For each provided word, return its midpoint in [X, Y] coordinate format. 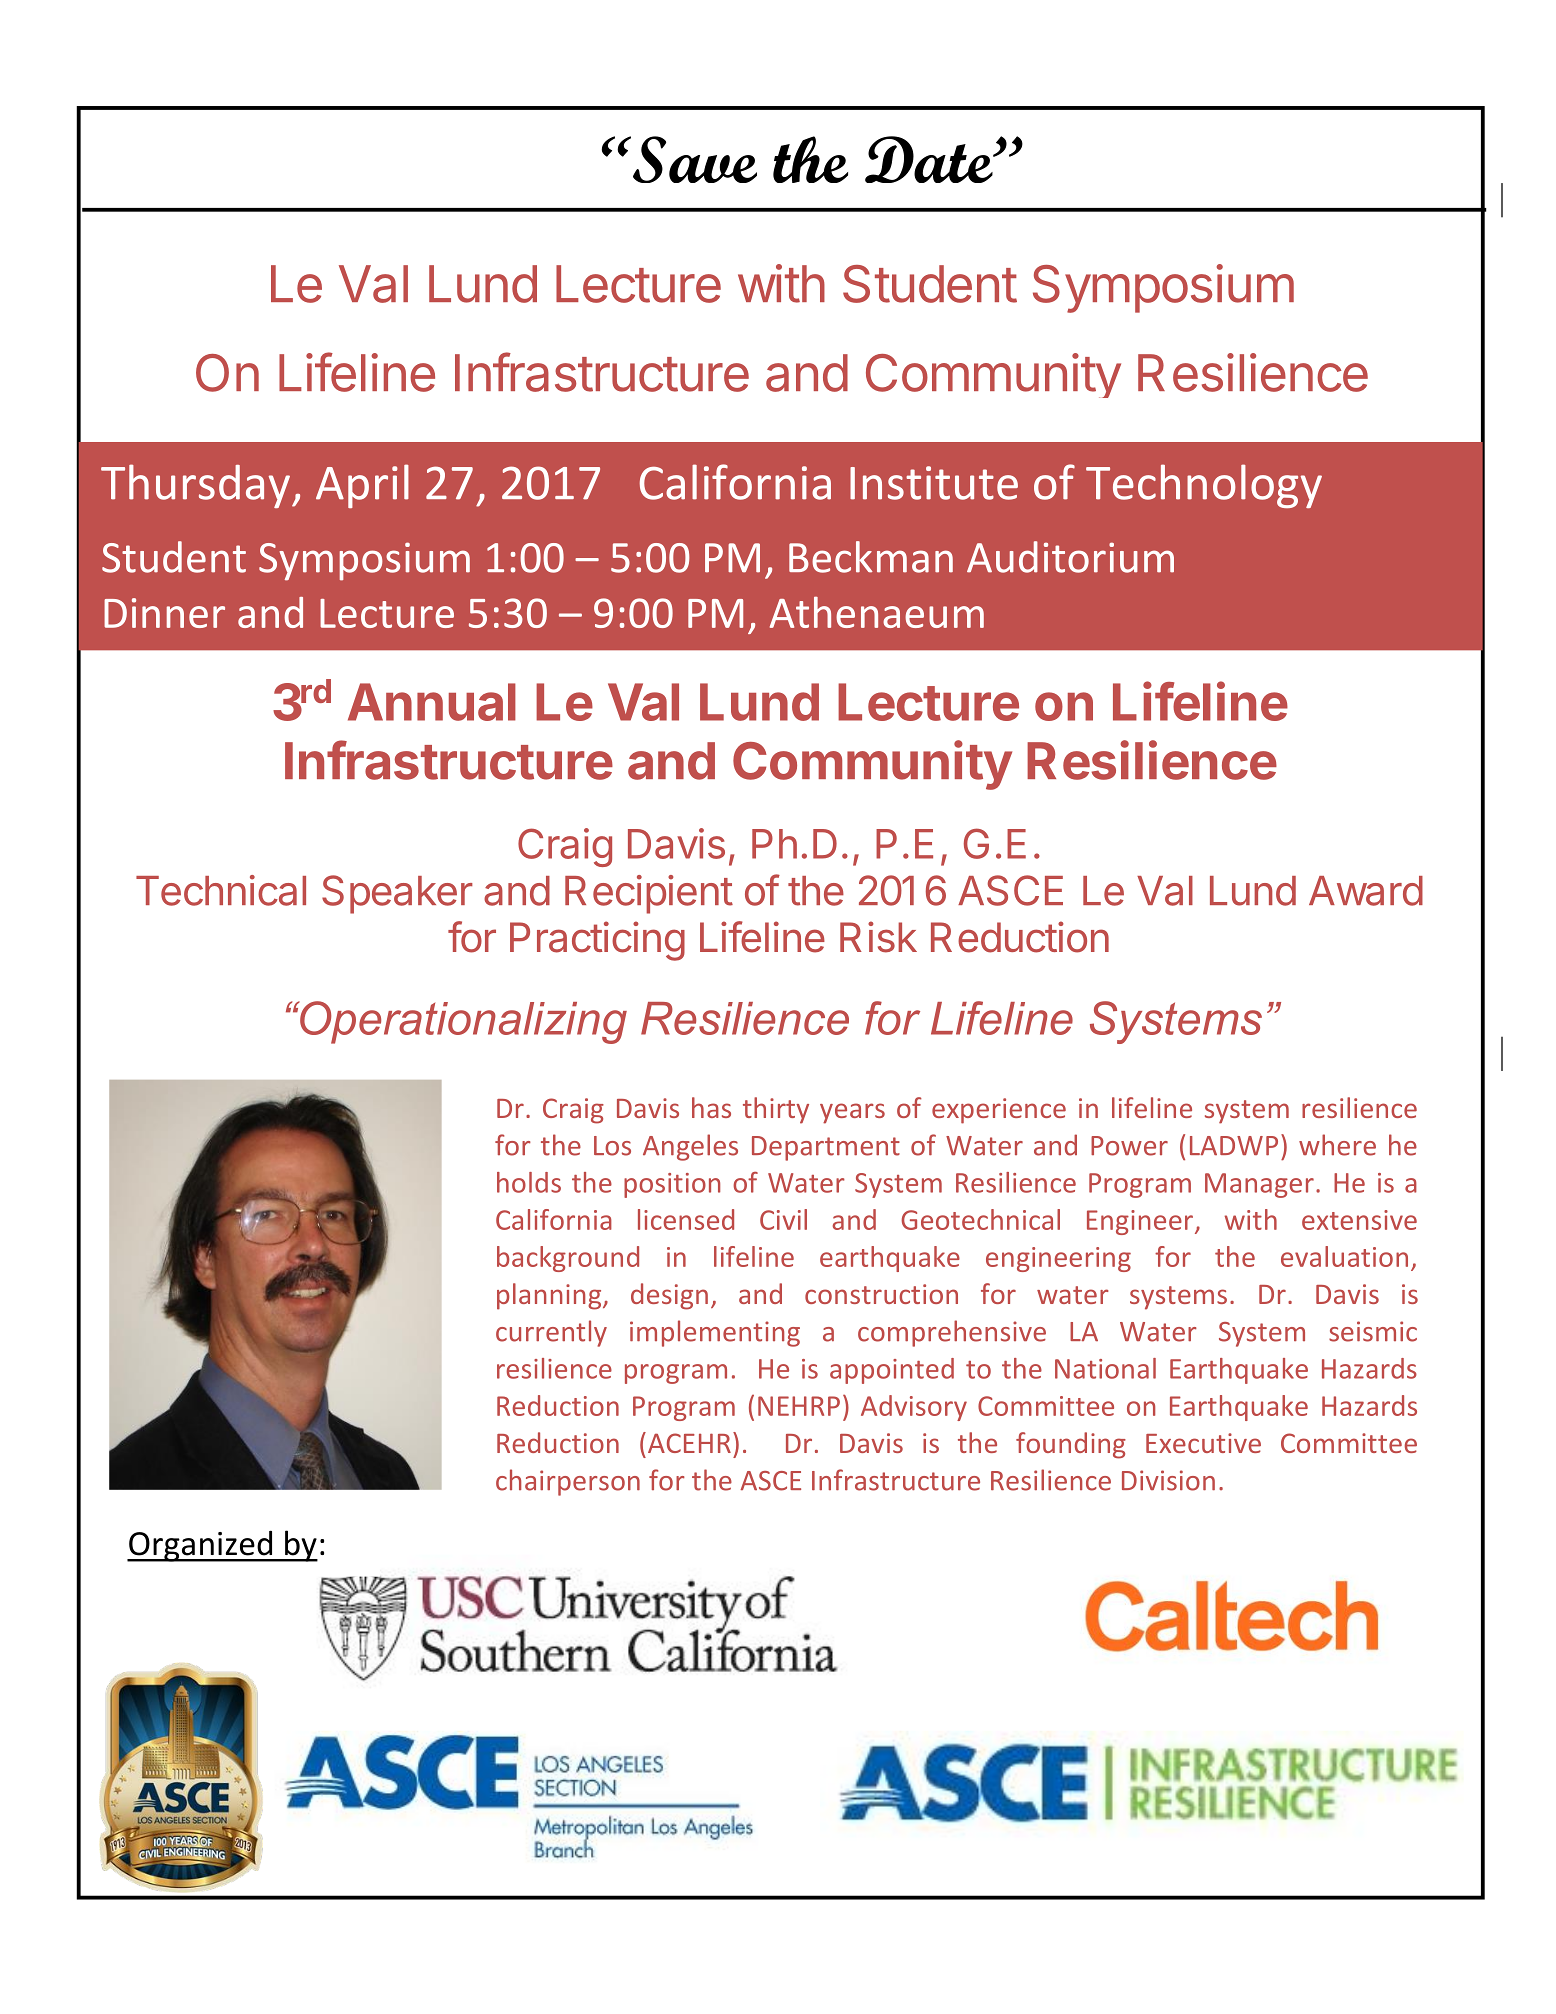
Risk [878, 937]
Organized [201, 1546]
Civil [783, 1219]
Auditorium [1070, 557]
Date [930, 159]
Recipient [649, 894]
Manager [1259, 1185]
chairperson [568, 1482]
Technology [1204, 486]
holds [529, 1182]
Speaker [397, 894]
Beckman [871, 557]
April [362, 486]
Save [693, 159]
